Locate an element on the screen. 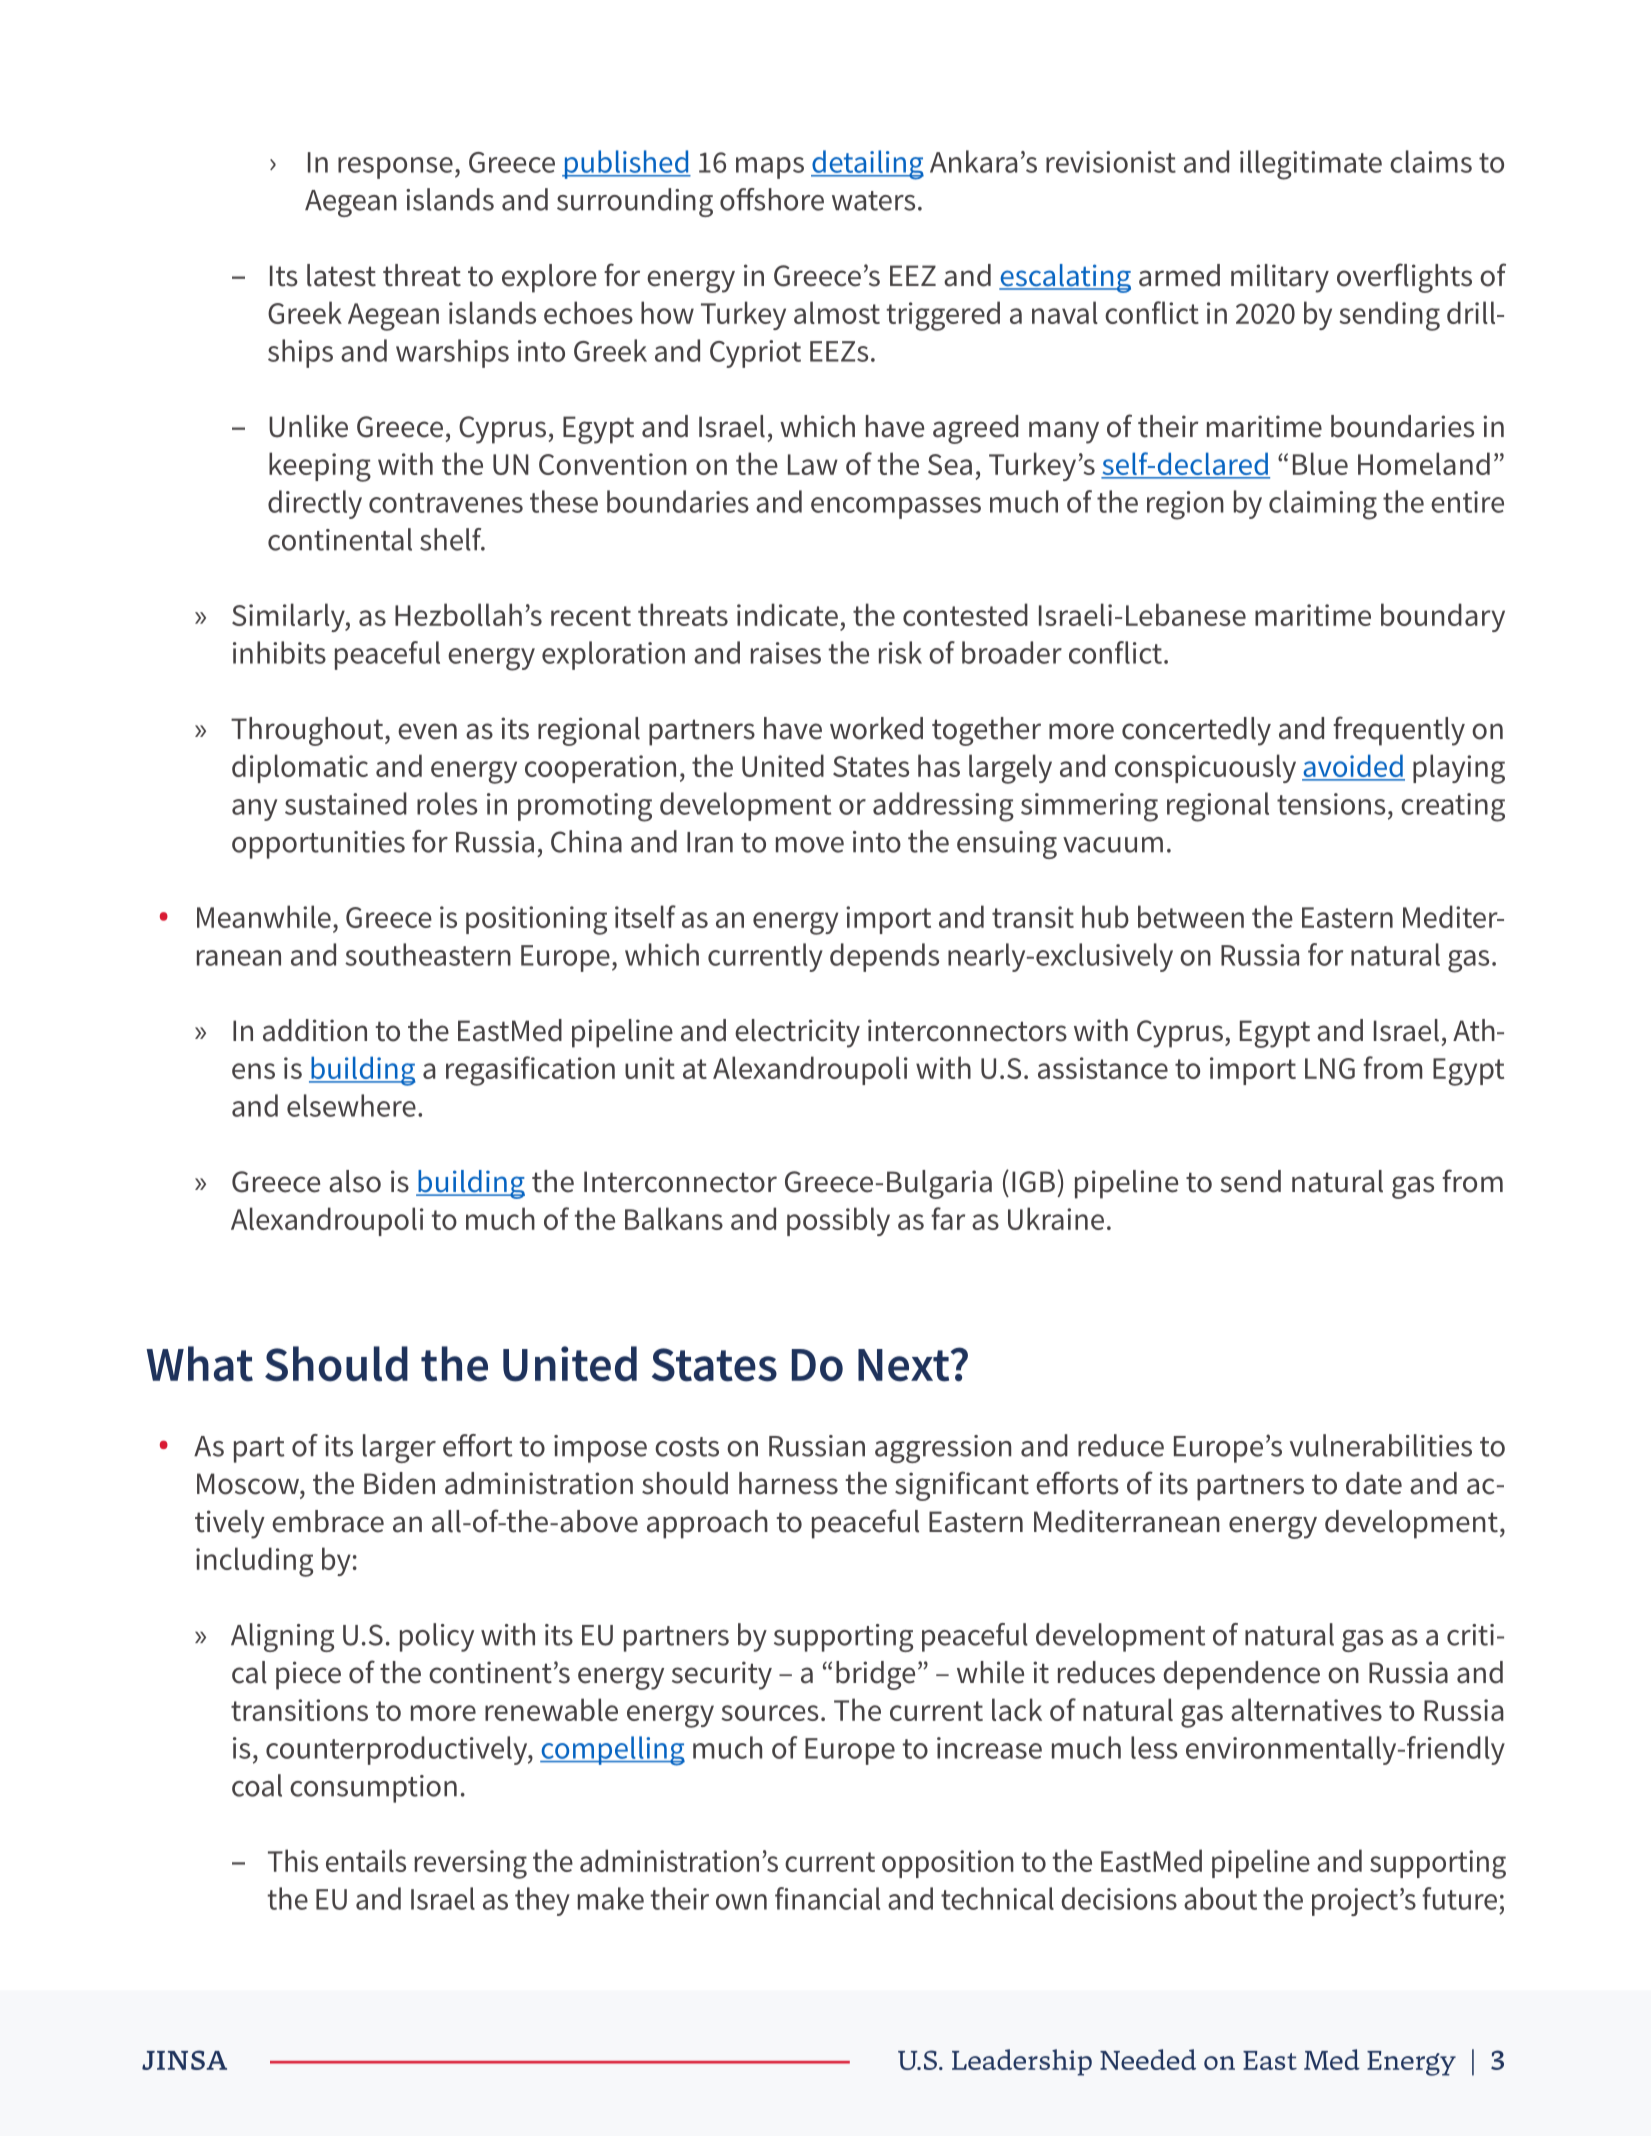 The height and width of the screenshot is (2136, 1651). financial is located at coordinates (827, 1898).
